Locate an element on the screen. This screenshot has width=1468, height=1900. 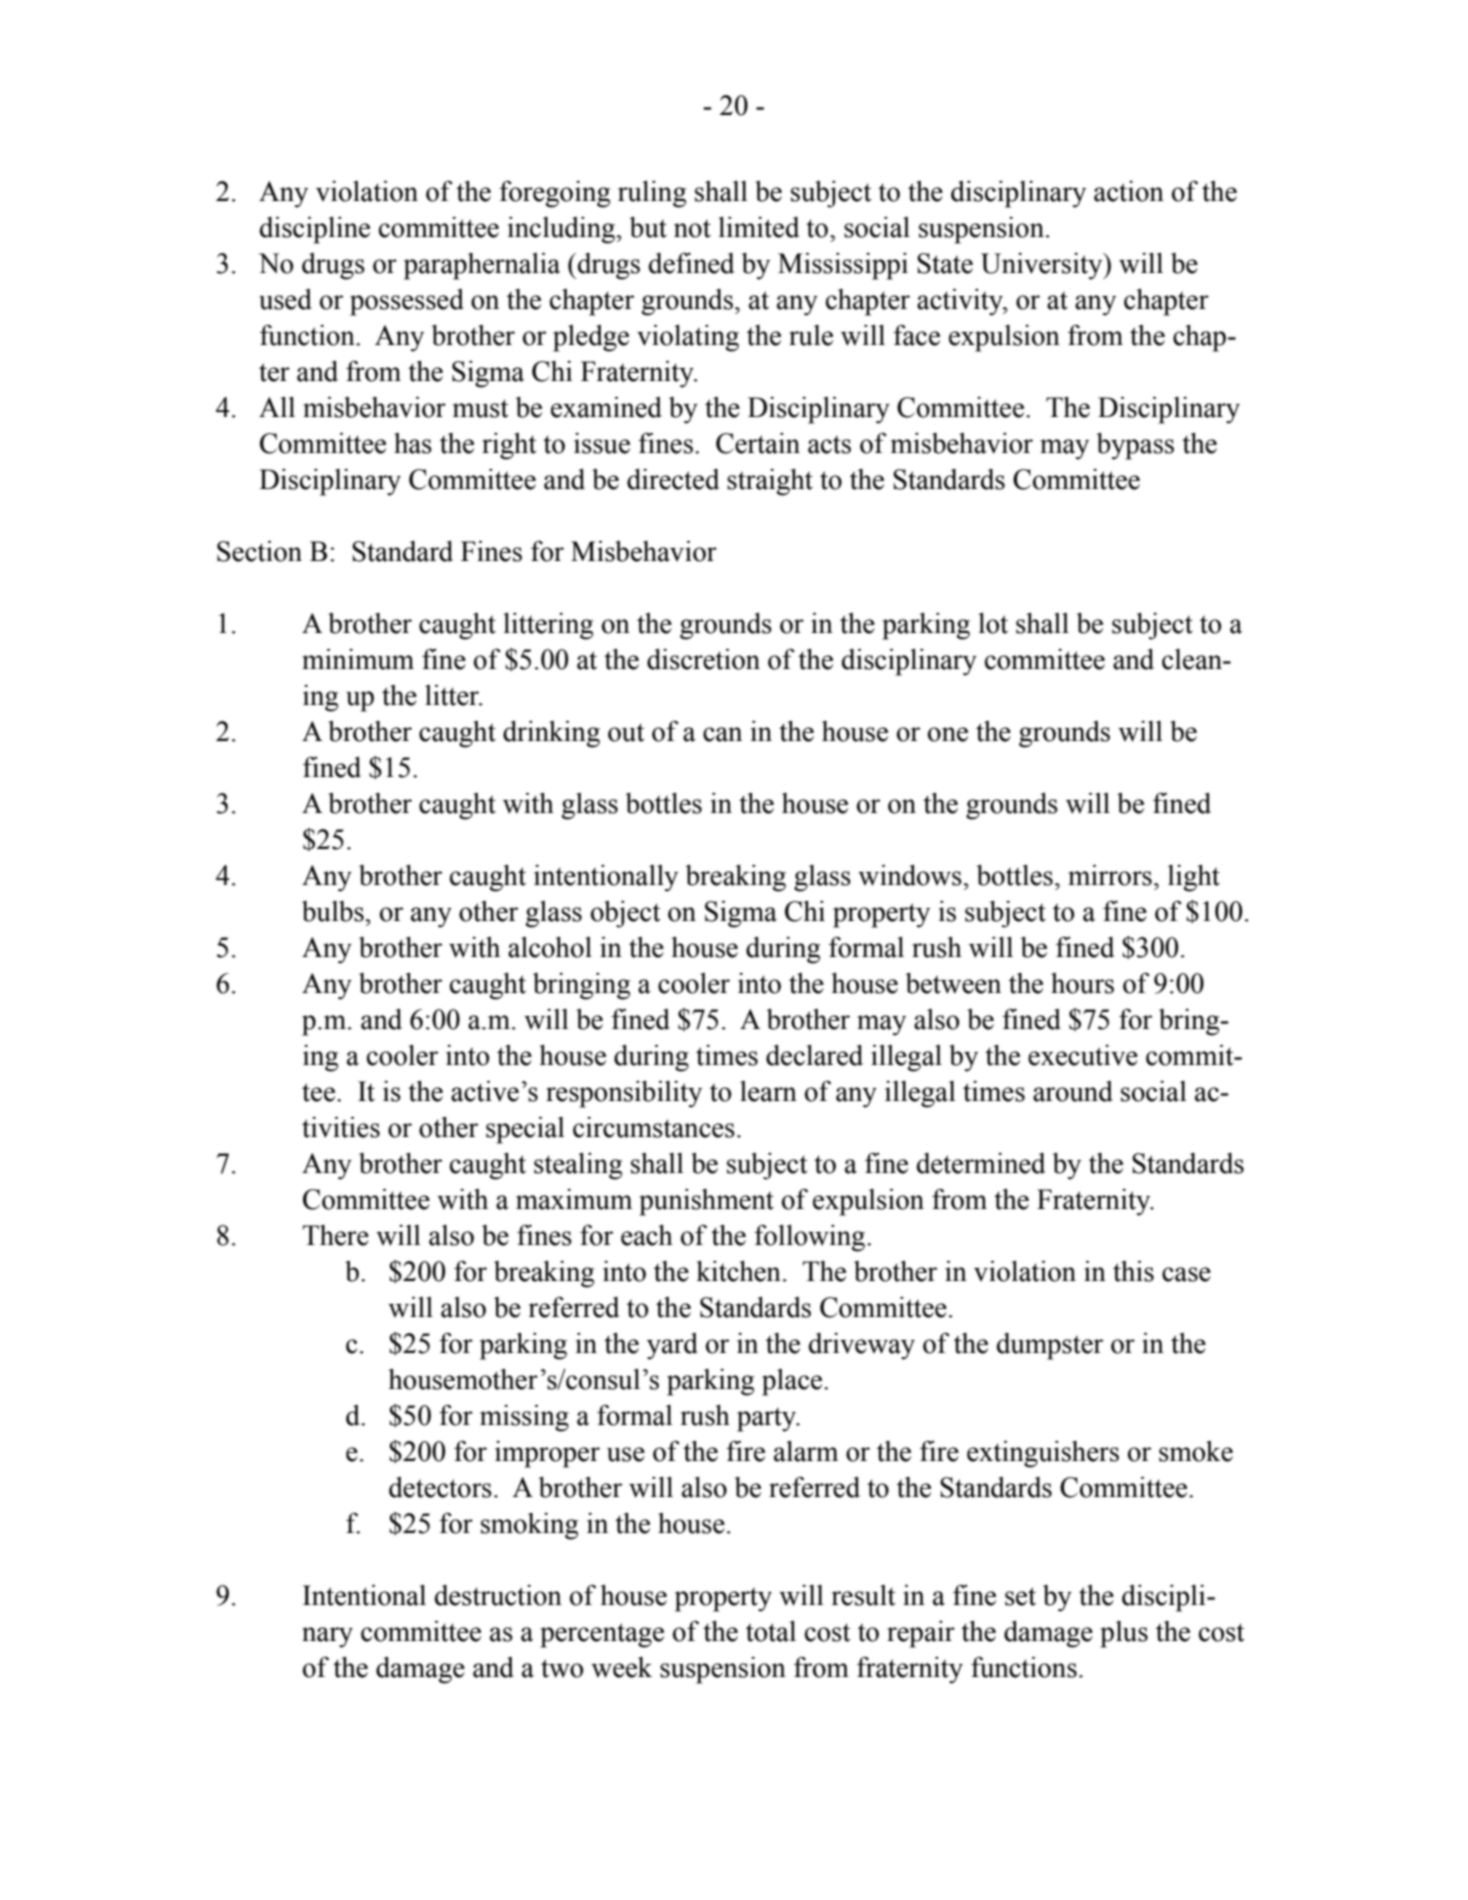
possessed is located at coordinates (407, 302).
